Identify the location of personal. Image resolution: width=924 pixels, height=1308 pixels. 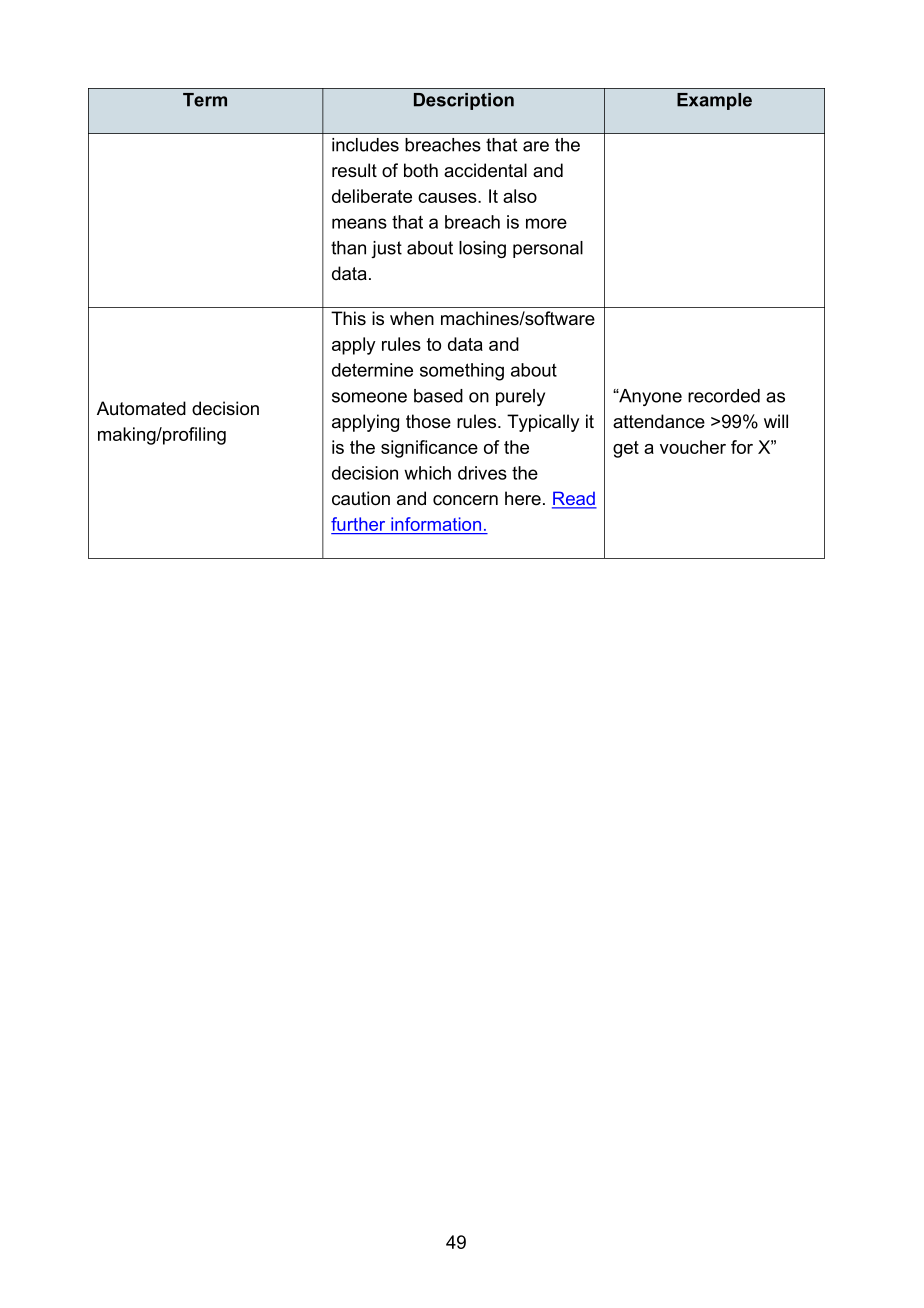
(548, 249).
